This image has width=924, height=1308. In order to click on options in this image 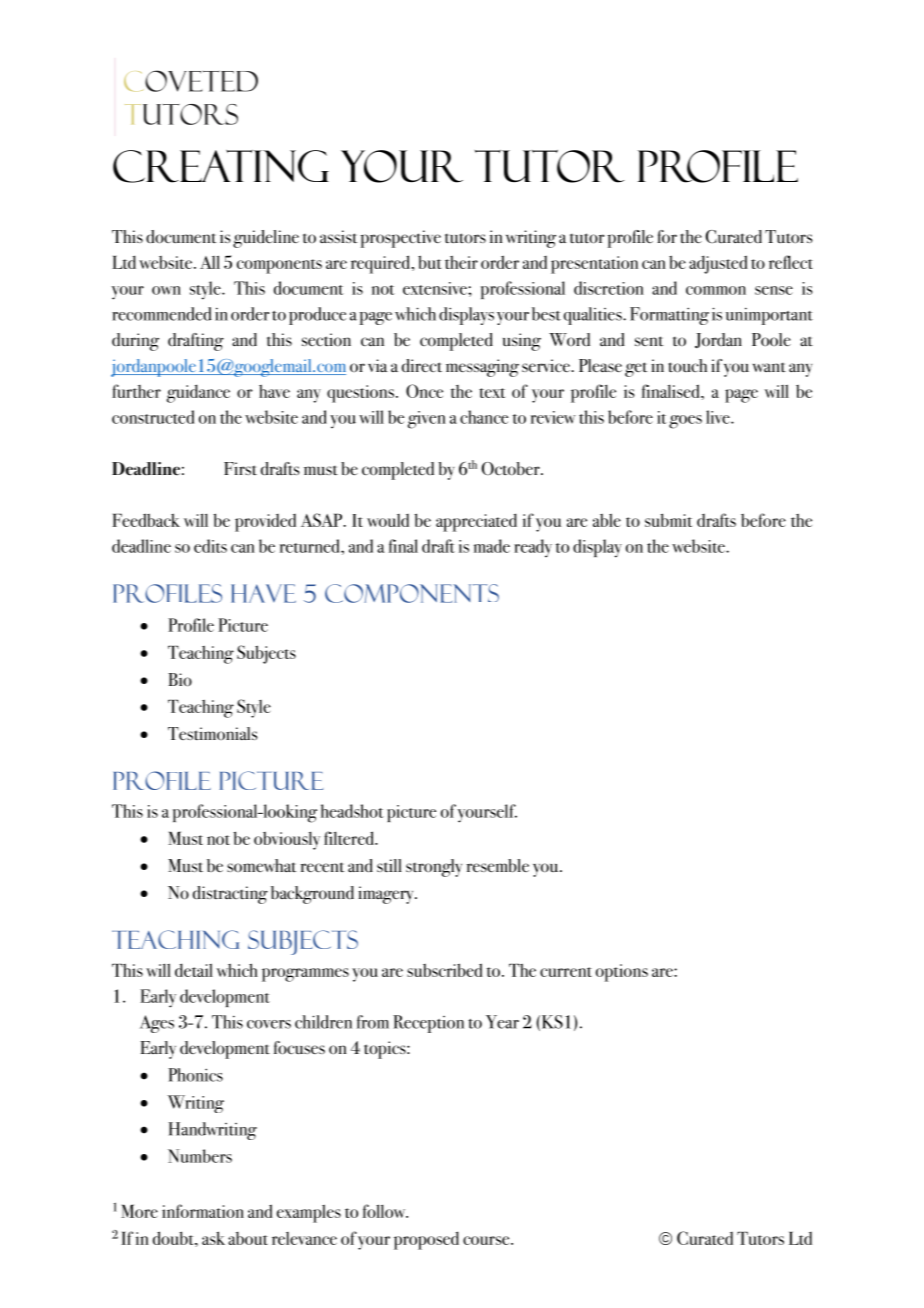, I will do `click(622, 973)`.
